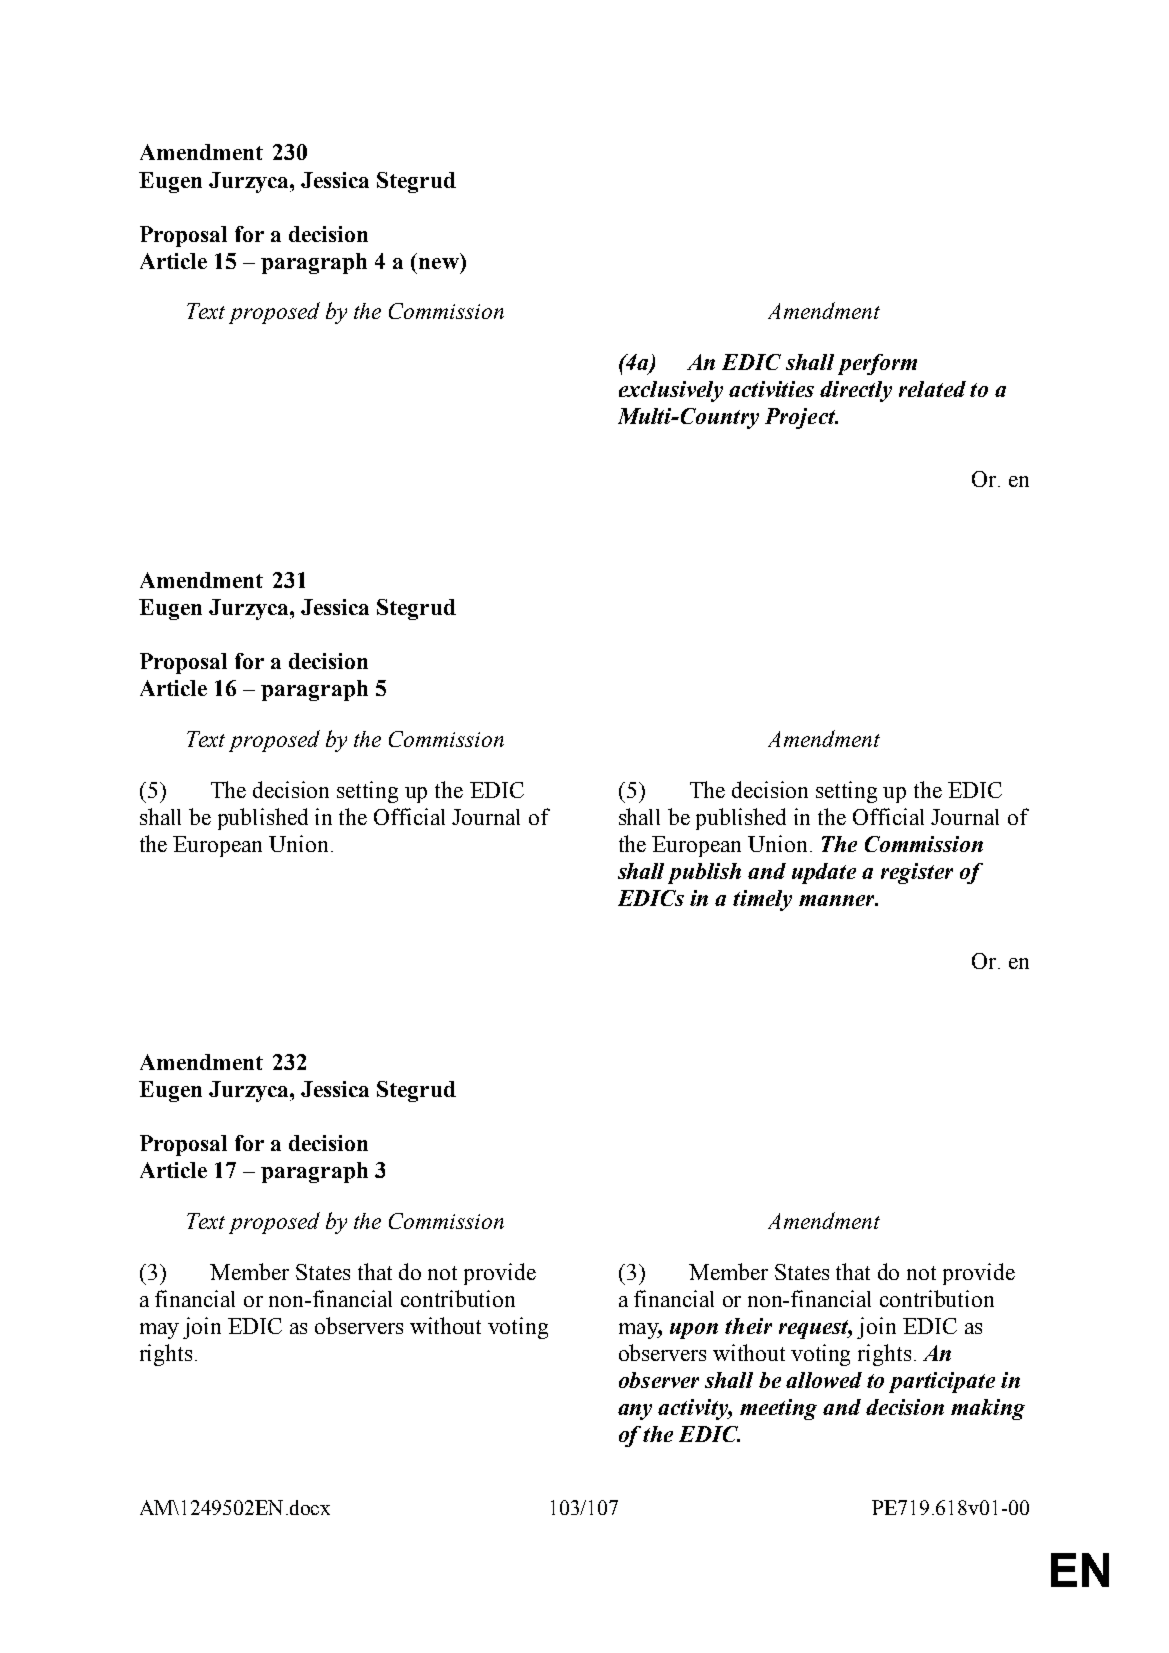 The width and height of the screenshot is (1169, 1653). Describe the element at coordinates (635, 1412) in the screenshot. I see `any` at that location.
